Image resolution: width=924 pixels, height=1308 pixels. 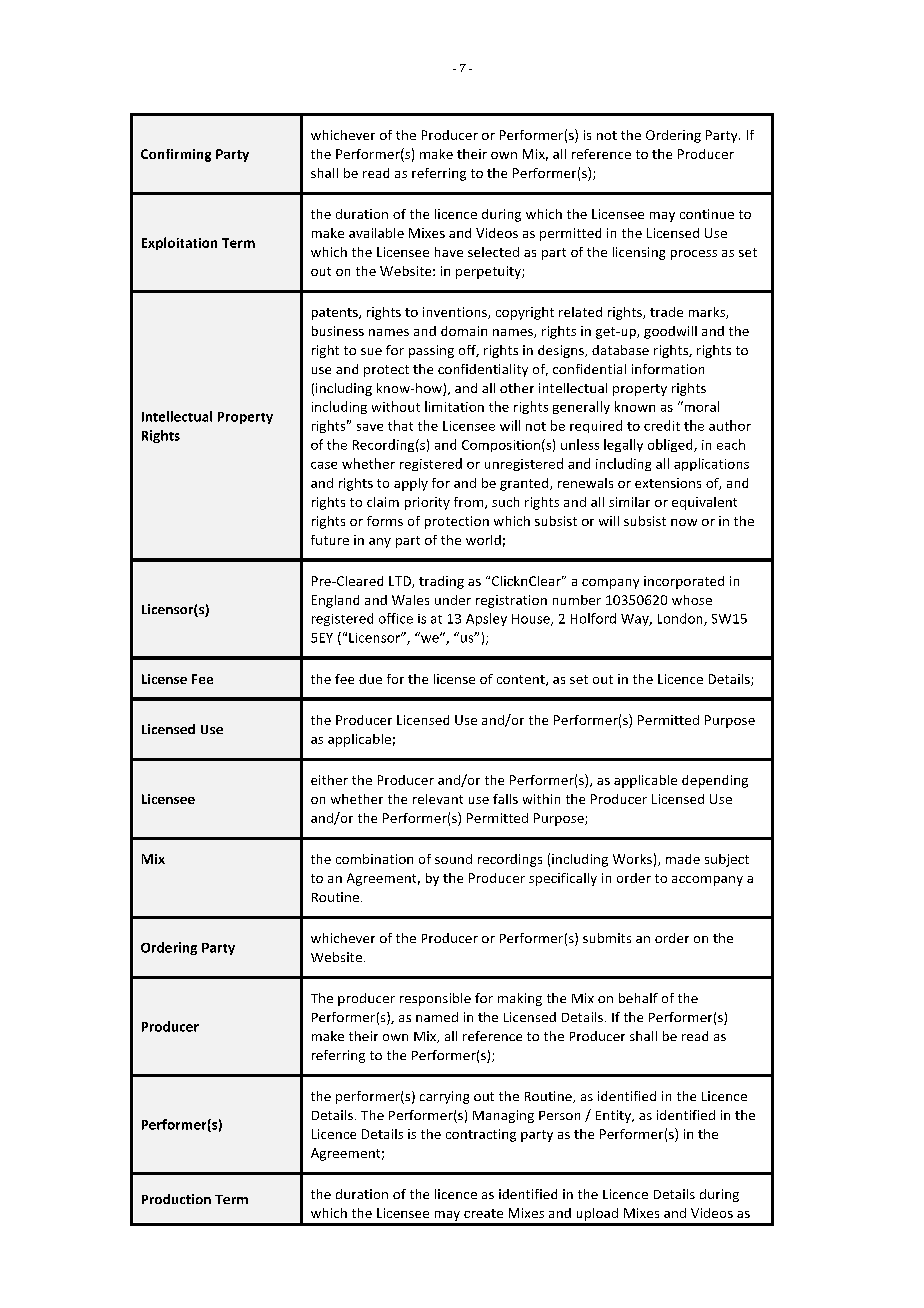 I want to click on credit, so click(x=662, y=425).
